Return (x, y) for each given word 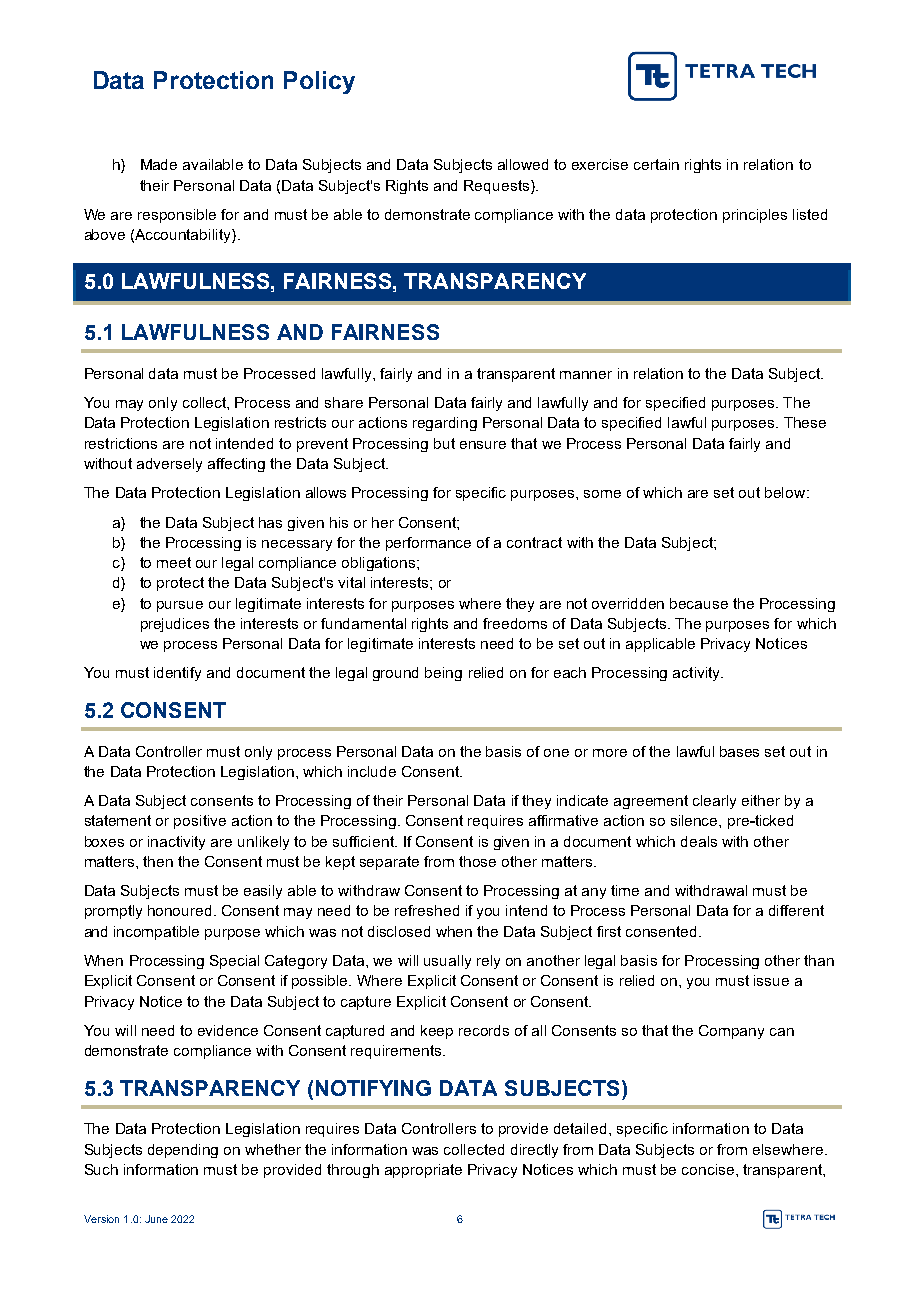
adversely (169, 465)
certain (656, 164)
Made (159, 164)
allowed (523, 164)
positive (200, 822)
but (444, 443)
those (477, 861)
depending (183, 1151)
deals (699, 841)
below (786, 492)
